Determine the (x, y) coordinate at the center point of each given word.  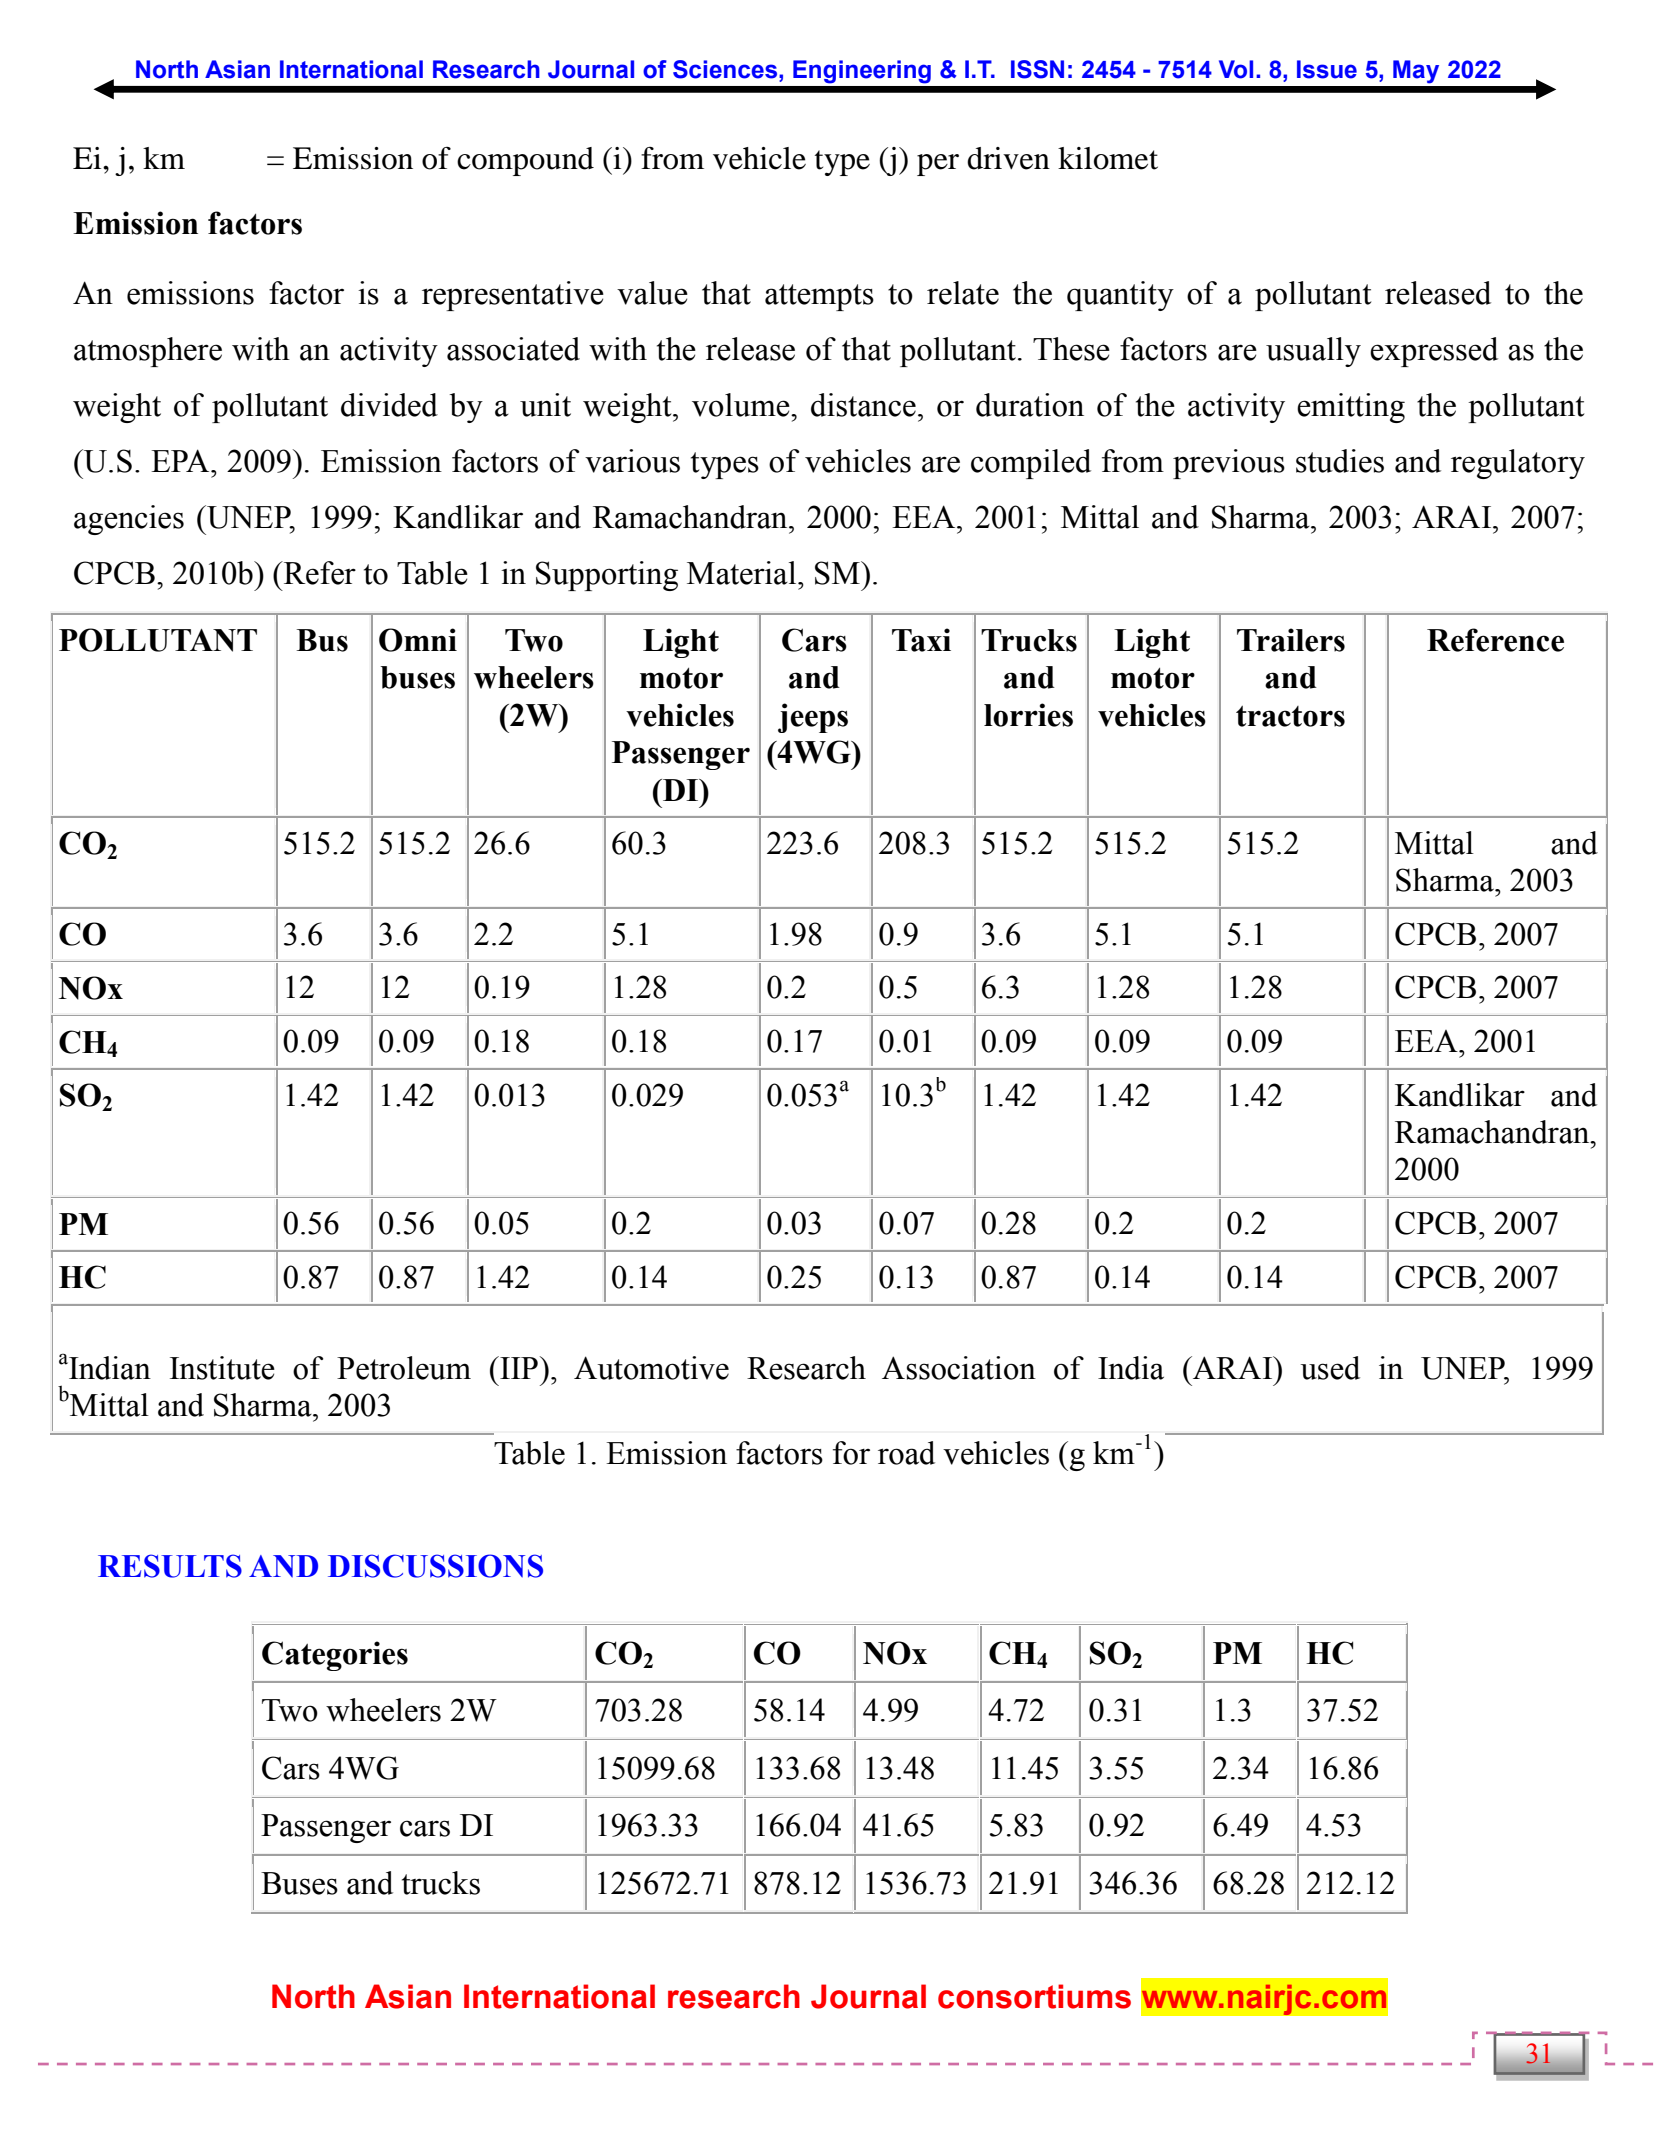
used (1330, 1368)
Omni (418, 640)
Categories (335, 1656)
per (938, 165)
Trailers (1291, 640)
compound (525, 161)
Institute (222, 1368)
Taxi (921, 640)
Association (959, 1368)
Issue (1327, 69)
